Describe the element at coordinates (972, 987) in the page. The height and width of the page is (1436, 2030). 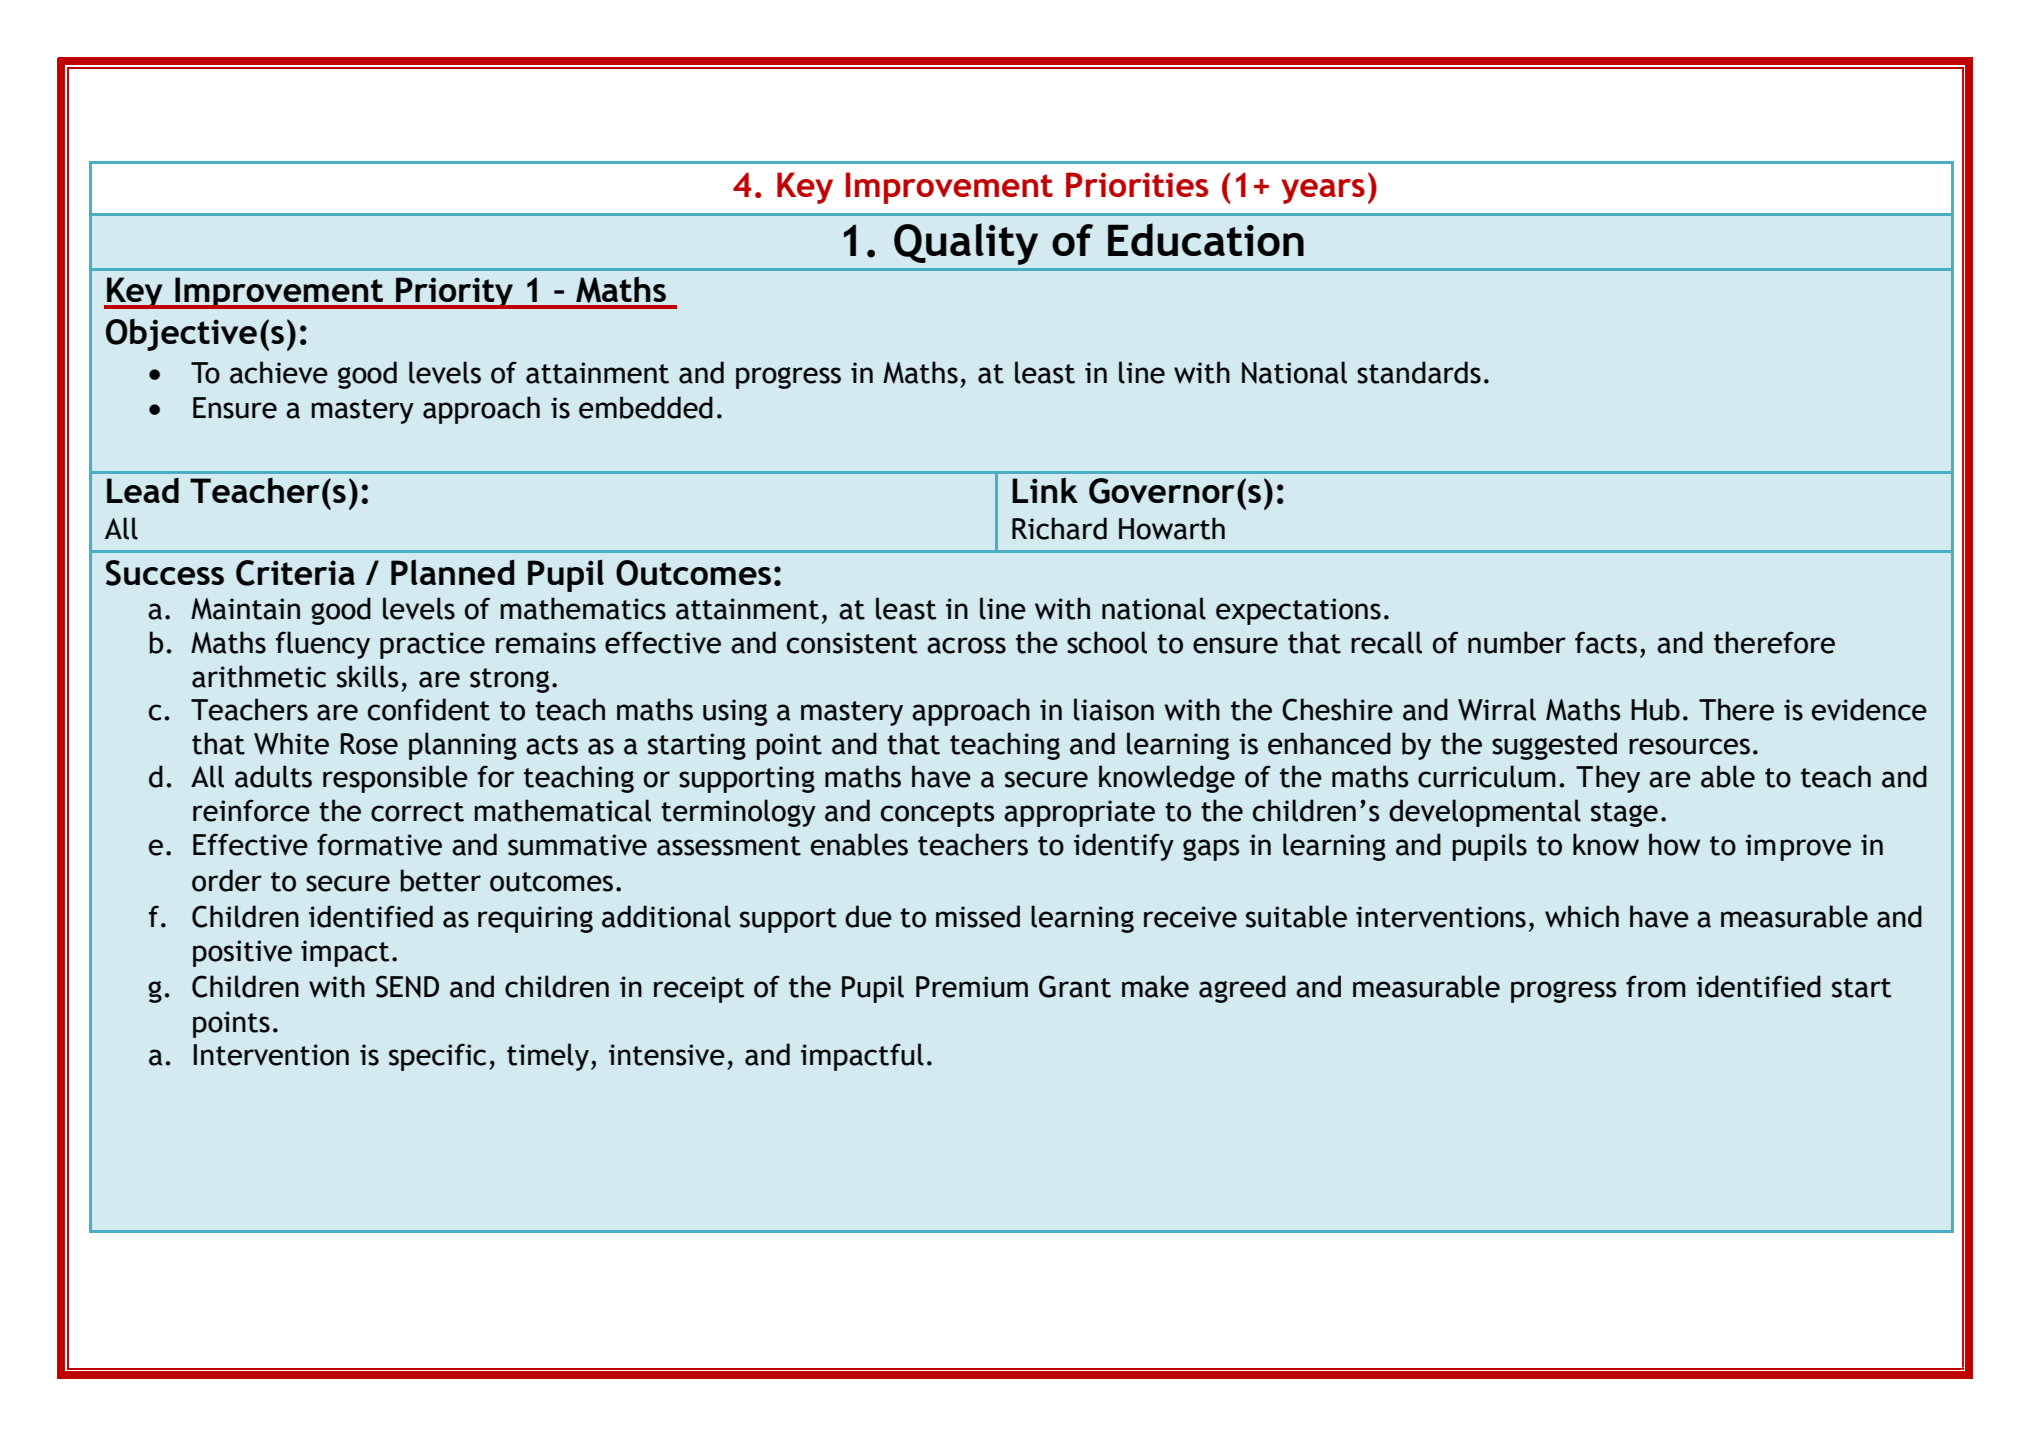
I see `Premium` at that location.
